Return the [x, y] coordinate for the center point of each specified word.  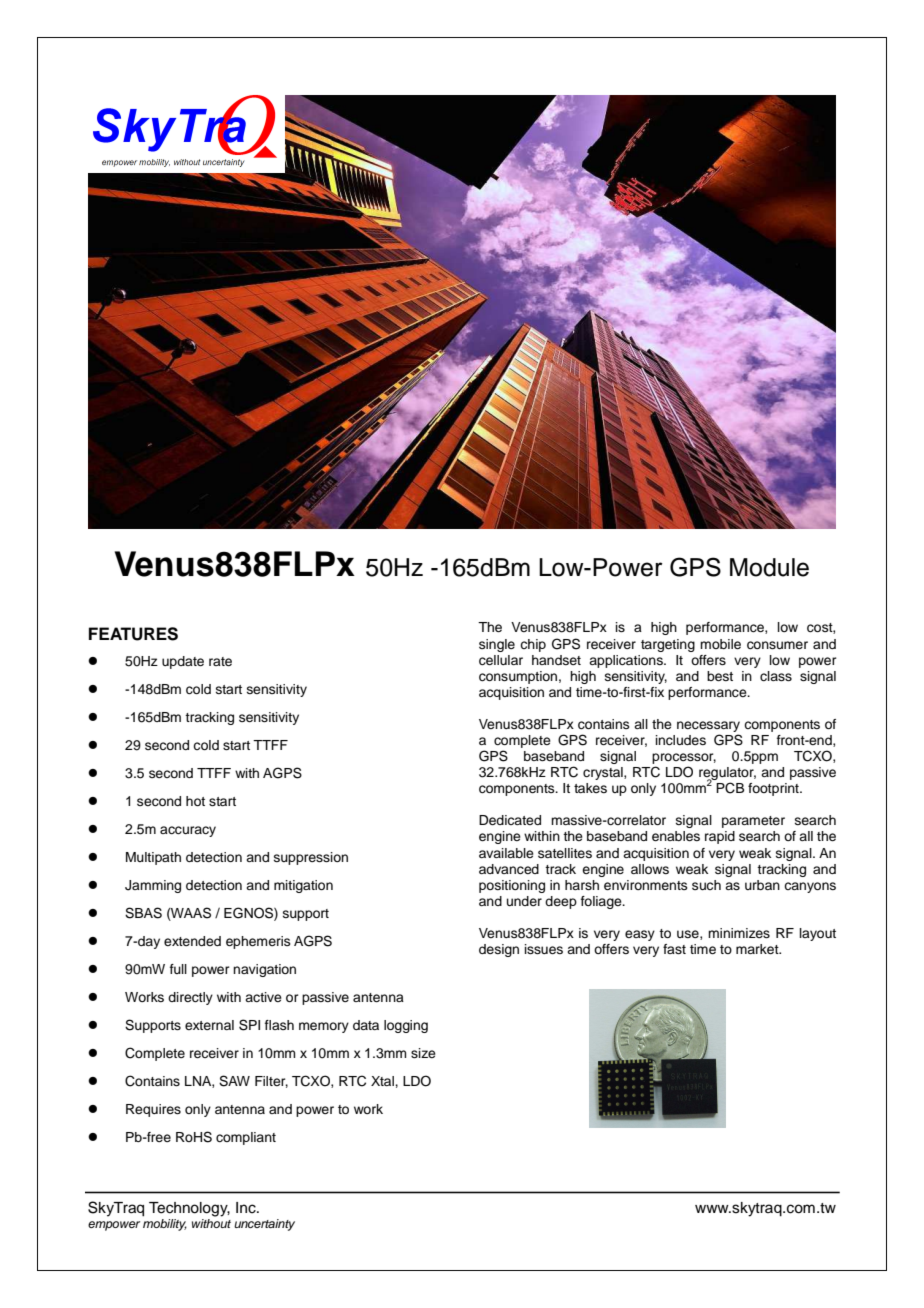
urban [762, 885]
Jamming [153, 886]
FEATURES [133, 634]
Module [769, 567]
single [497, 645]
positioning [512, 886]
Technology [189, 1209]
